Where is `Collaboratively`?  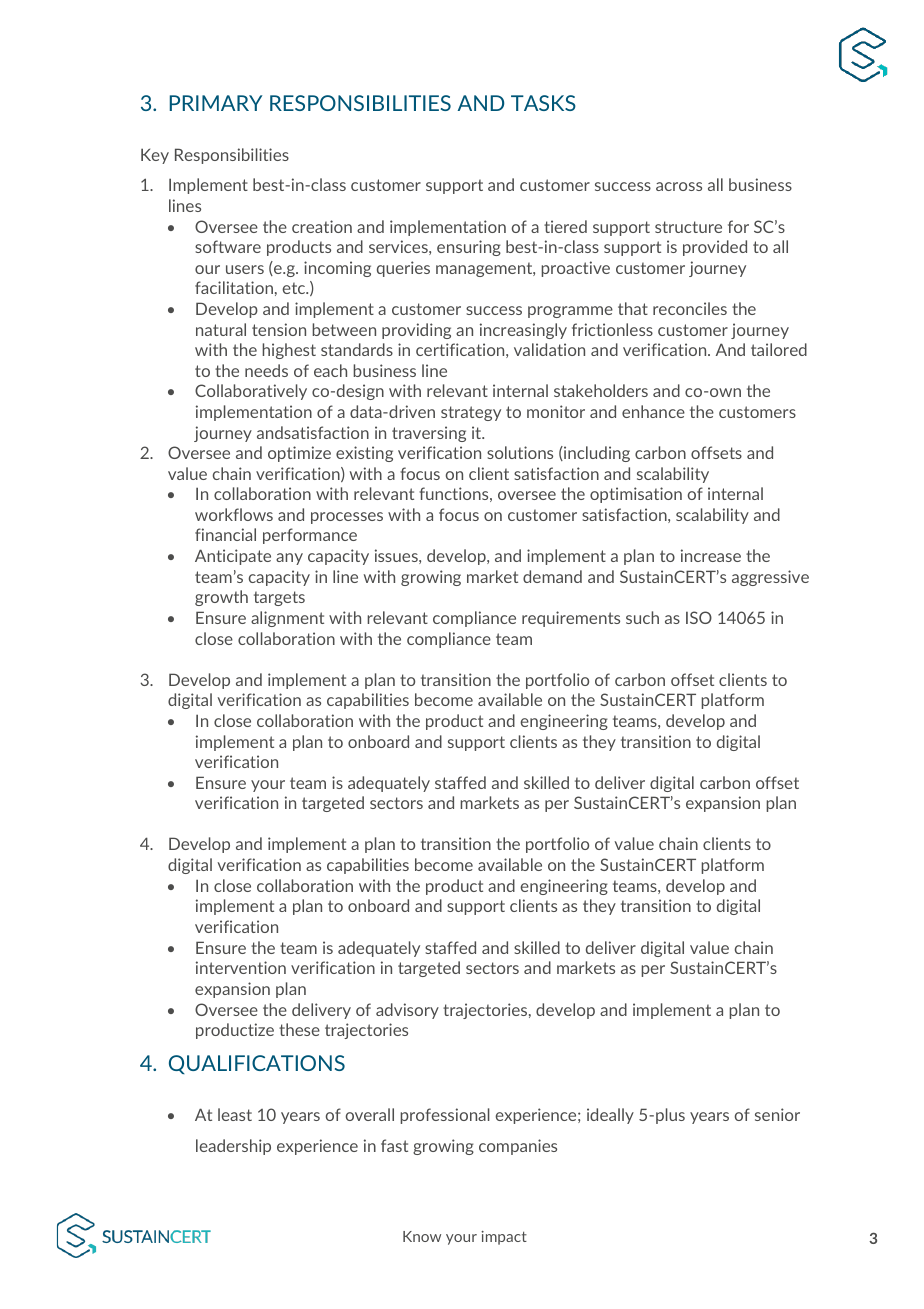
Collaboratively is located at coordinates (251, 392).
